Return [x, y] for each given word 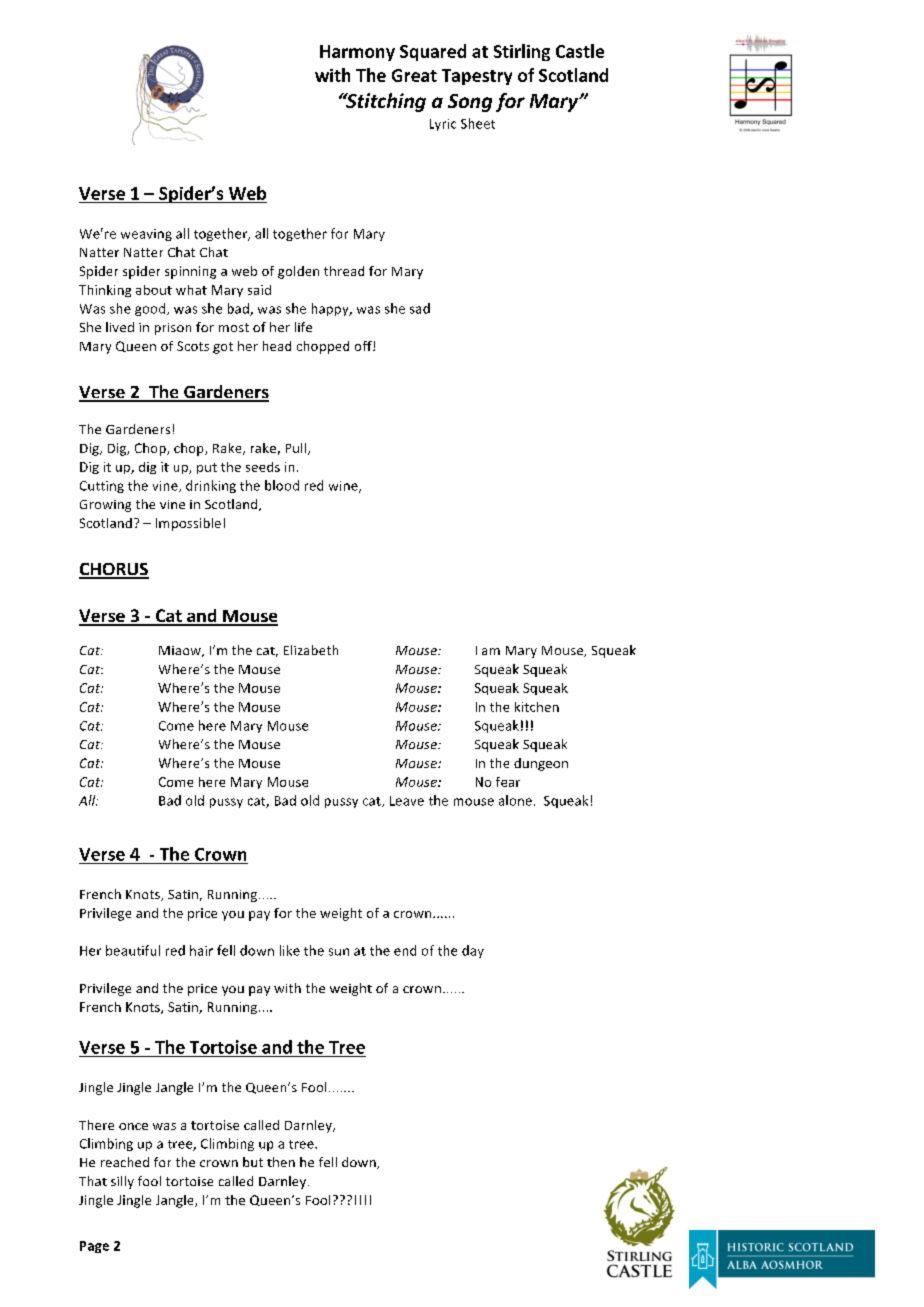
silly [122, 1182]
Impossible [188, 524]
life [303, 327]
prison [173, 329]
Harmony [357, 53]
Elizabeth [311, 650]
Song [470, 103]
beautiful [133, 950]
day [473, 951]
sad [420, 308]
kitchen [537, 707]
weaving [146, 235]
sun [339, 952]
